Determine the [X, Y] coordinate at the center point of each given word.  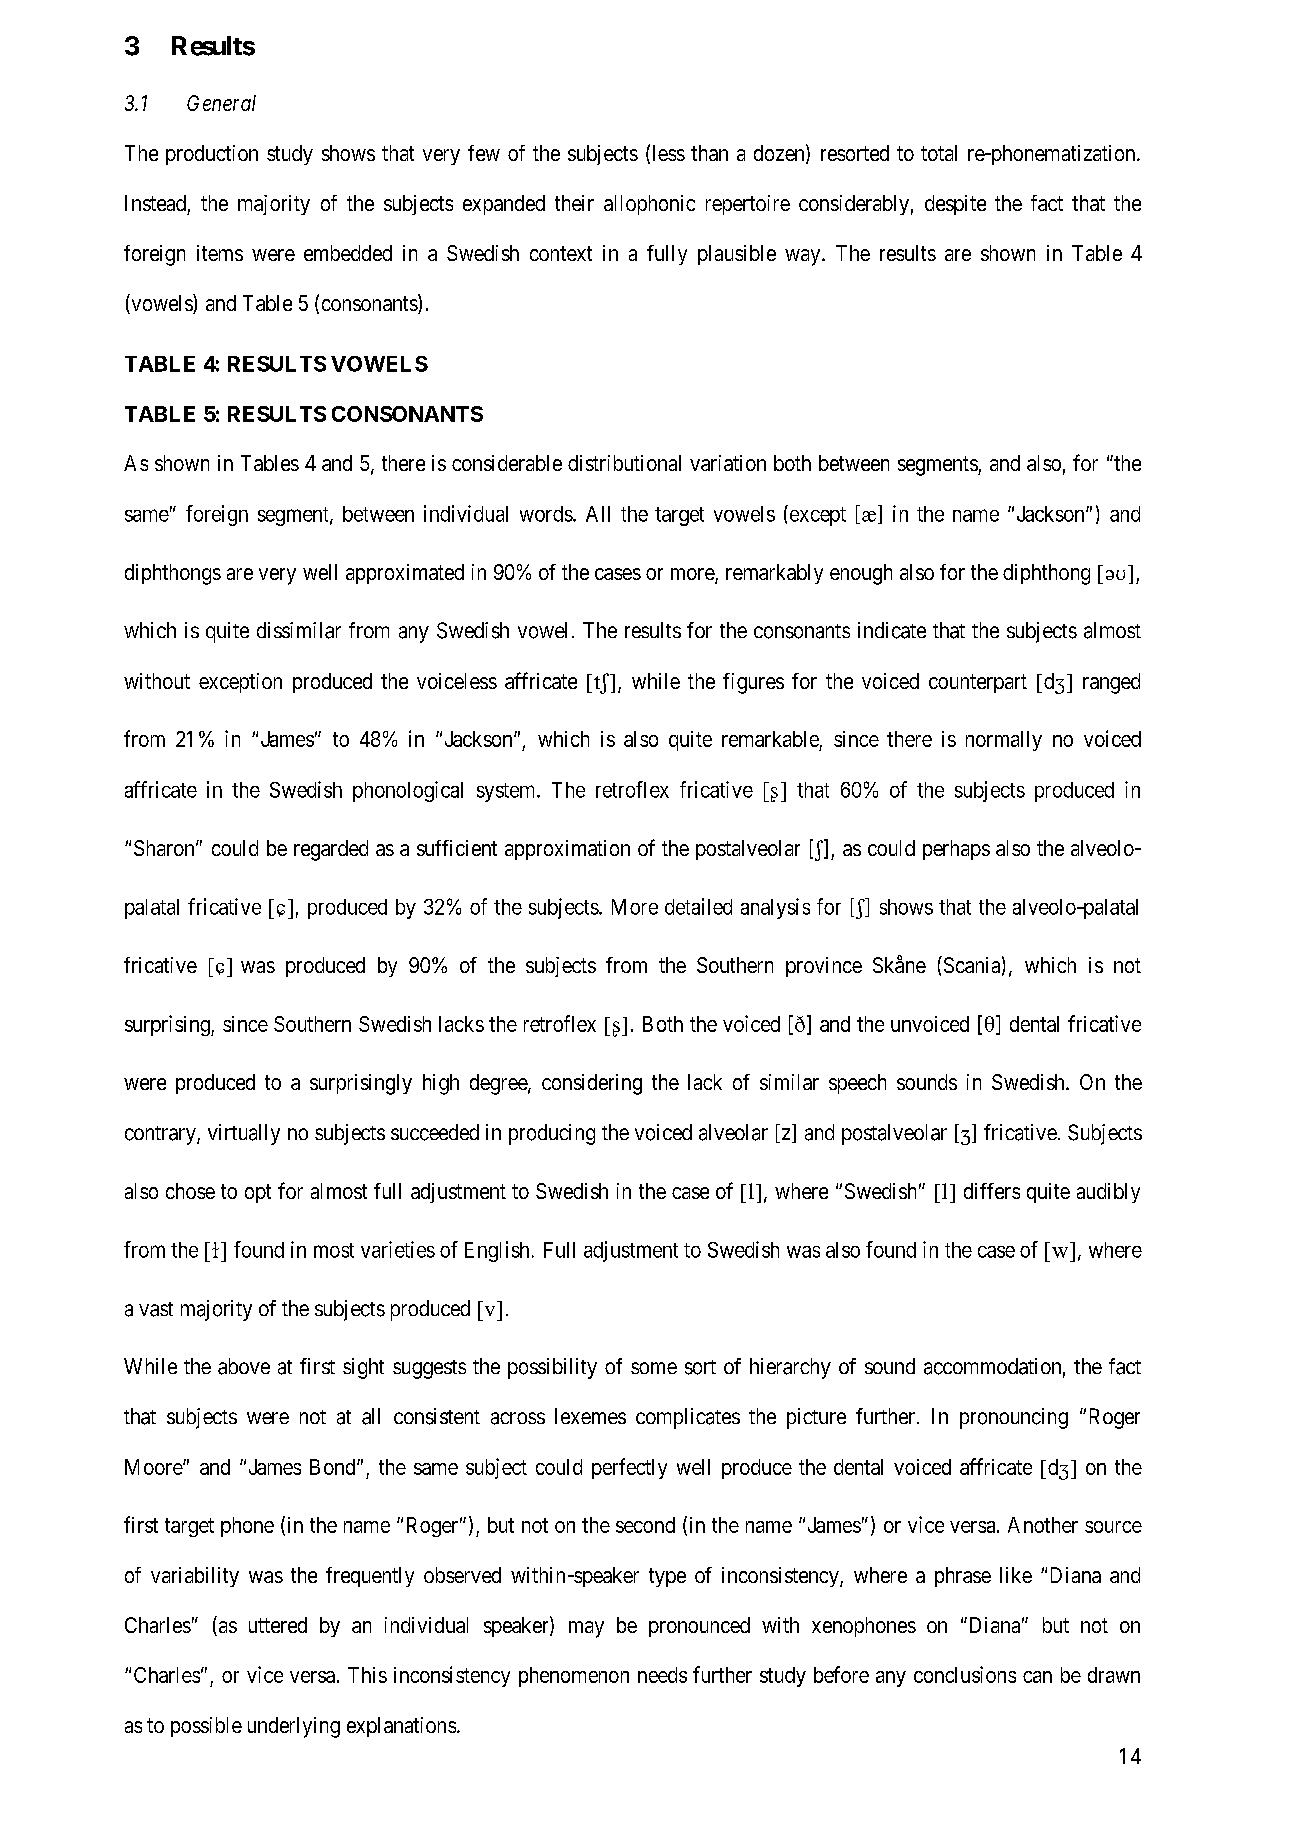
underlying [294, 1727]
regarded [331, 850]
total [939, 153]
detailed [698, 906]
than [709, 153]
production [212, 155]
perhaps [956, 850]
